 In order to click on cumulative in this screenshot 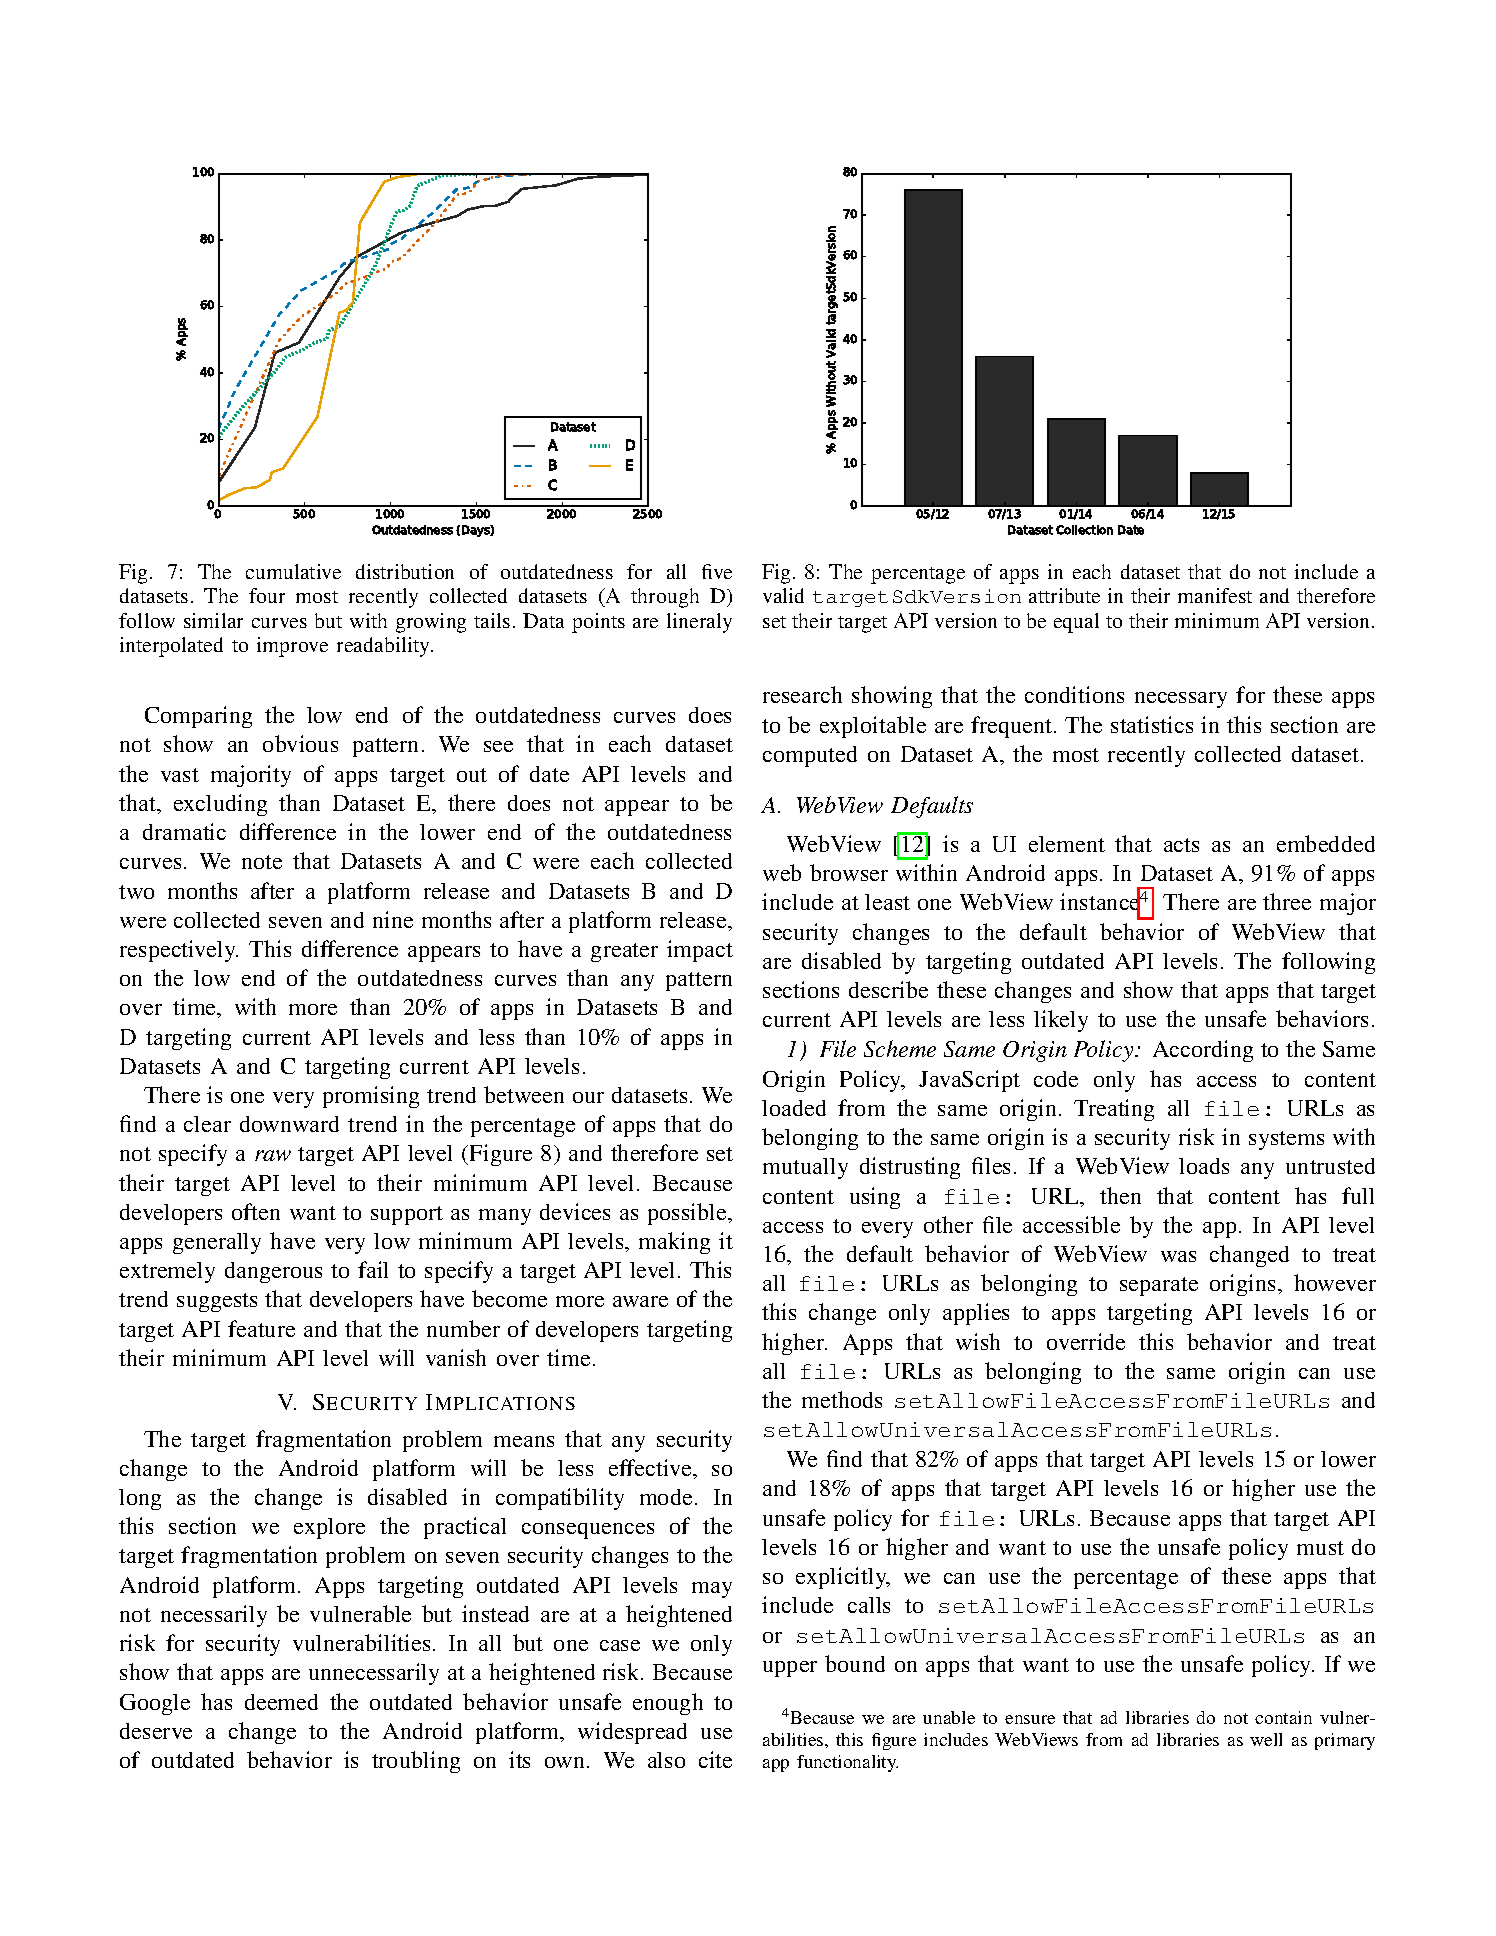, I will do `click(293, 571)`.
